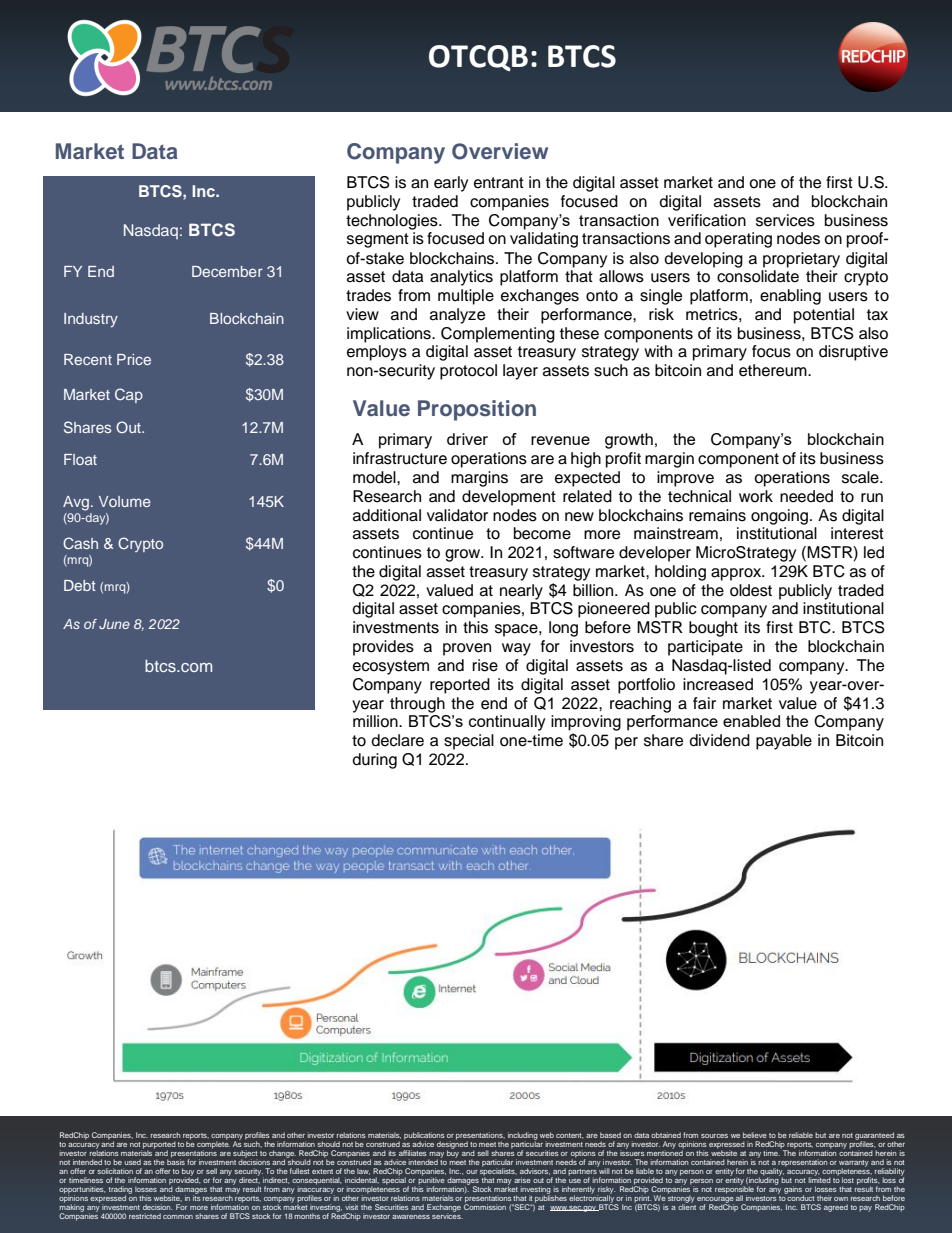 Image resolution: width=952 pixels, height=1233 pixels. I want to click on during, so click(374, 761).
